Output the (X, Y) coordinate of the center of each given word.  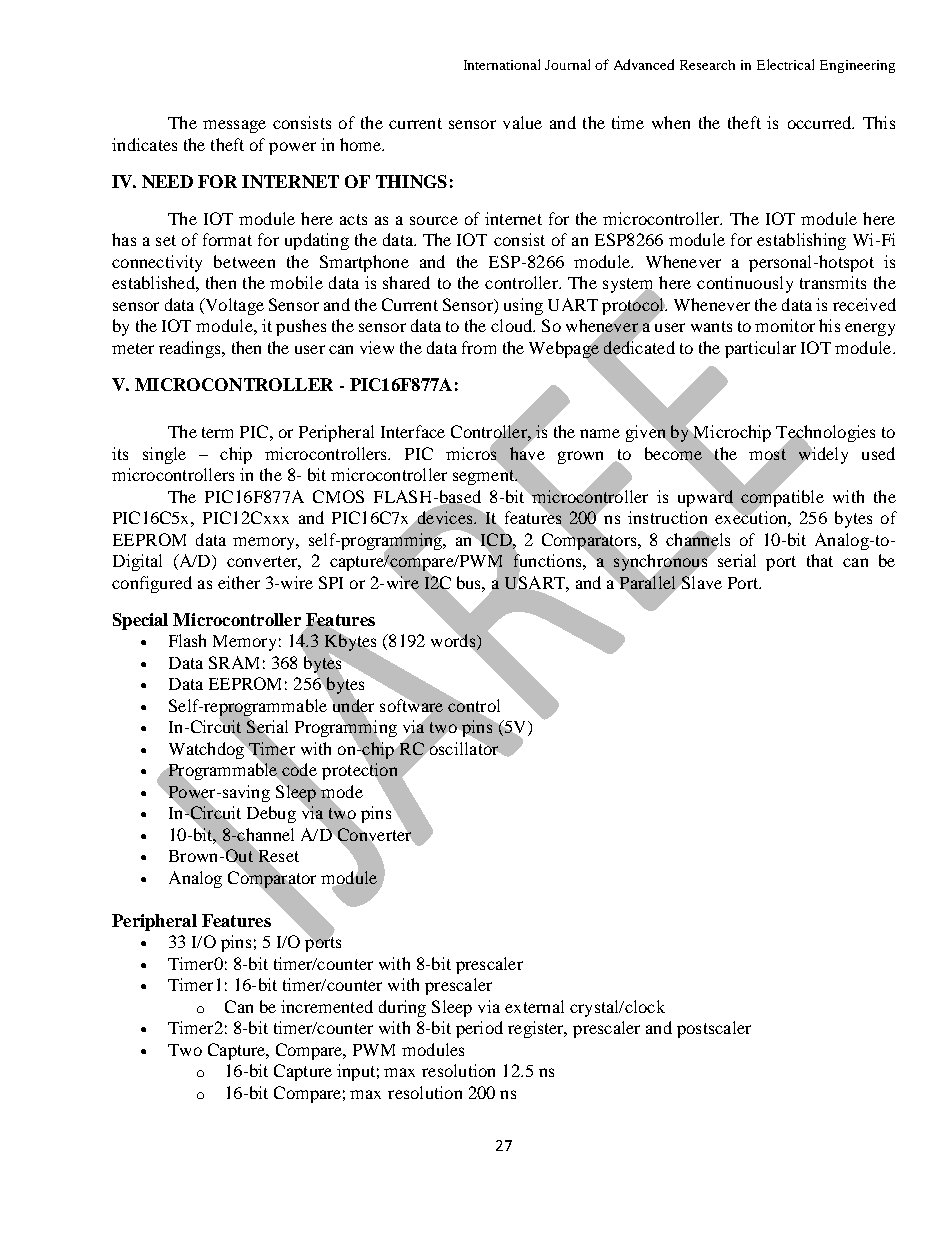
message (234, 126)
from (479, 347)
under (353, 705)
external (534, 1006)
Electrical (785, 64)
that (820, 560)
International (502, 64)
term (217, 432)
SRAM (234, 662)
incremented (327, 1006)
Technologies (825, 435)
